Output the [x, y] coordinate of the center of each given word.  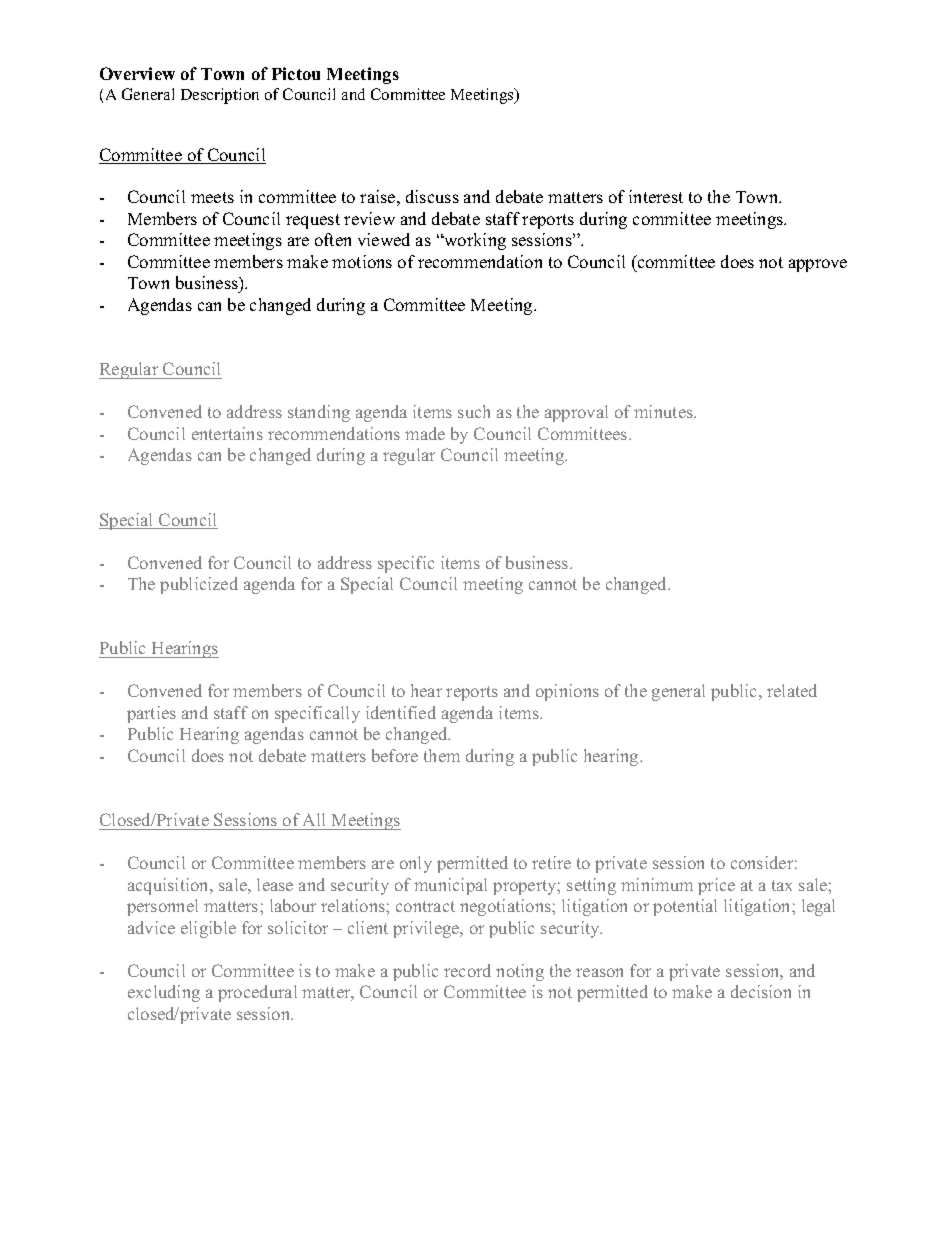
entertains [227, 433]
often [333, 239]
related [792, 690]
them [442, 755]
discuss [432, 196]
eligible [208, 929]
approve [818, 265]
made [425, 433]
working [474, 241]
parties [151, 714]
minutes [664, 411]
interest [656, 196]
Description [220, 96]
